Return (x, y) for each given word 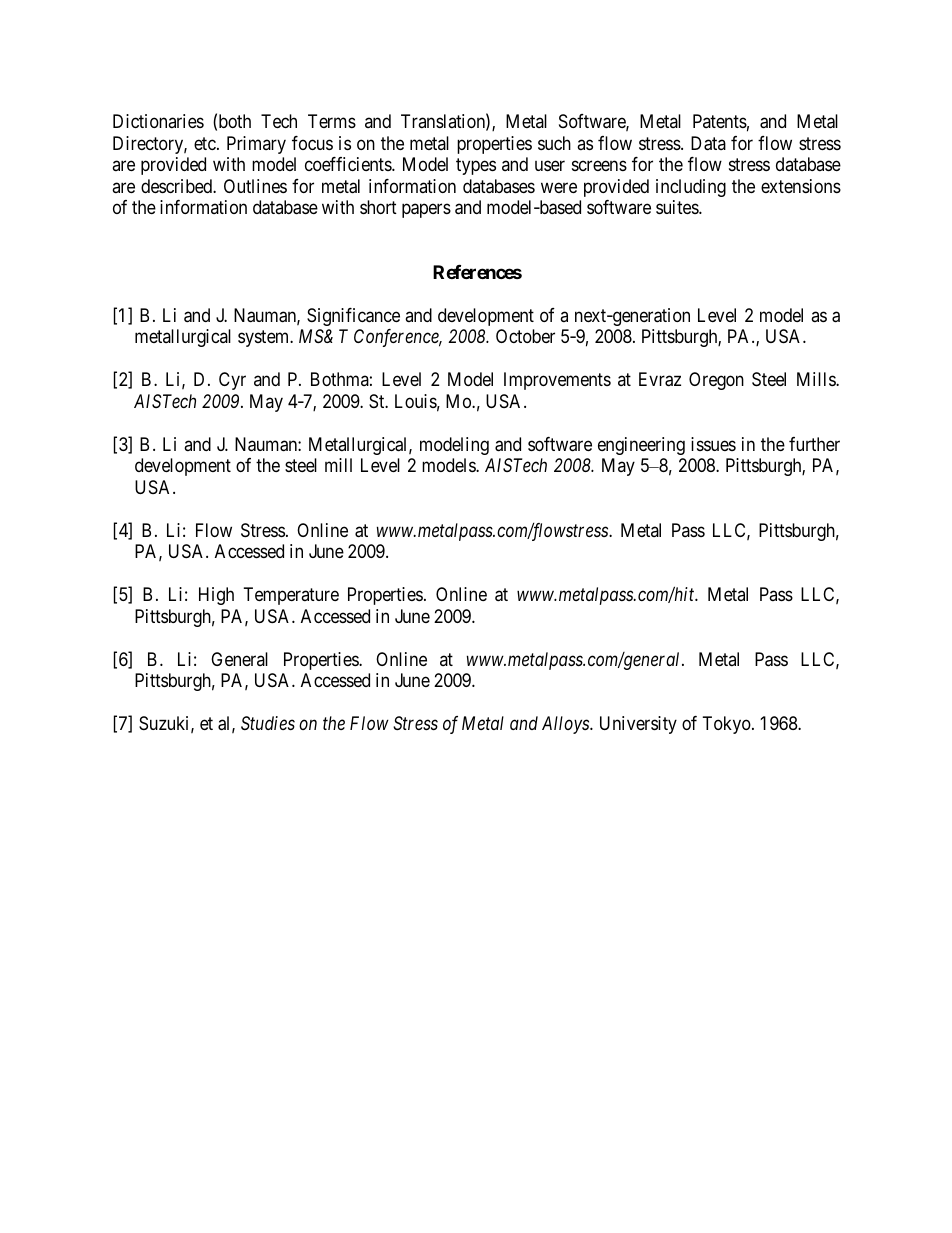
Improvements (557, 381)
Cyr (232, 381)
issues (713, 444)
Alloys (566, 725)
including (691, 188)
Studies (268, 723)
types (476, 167)
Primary (256, 145)
